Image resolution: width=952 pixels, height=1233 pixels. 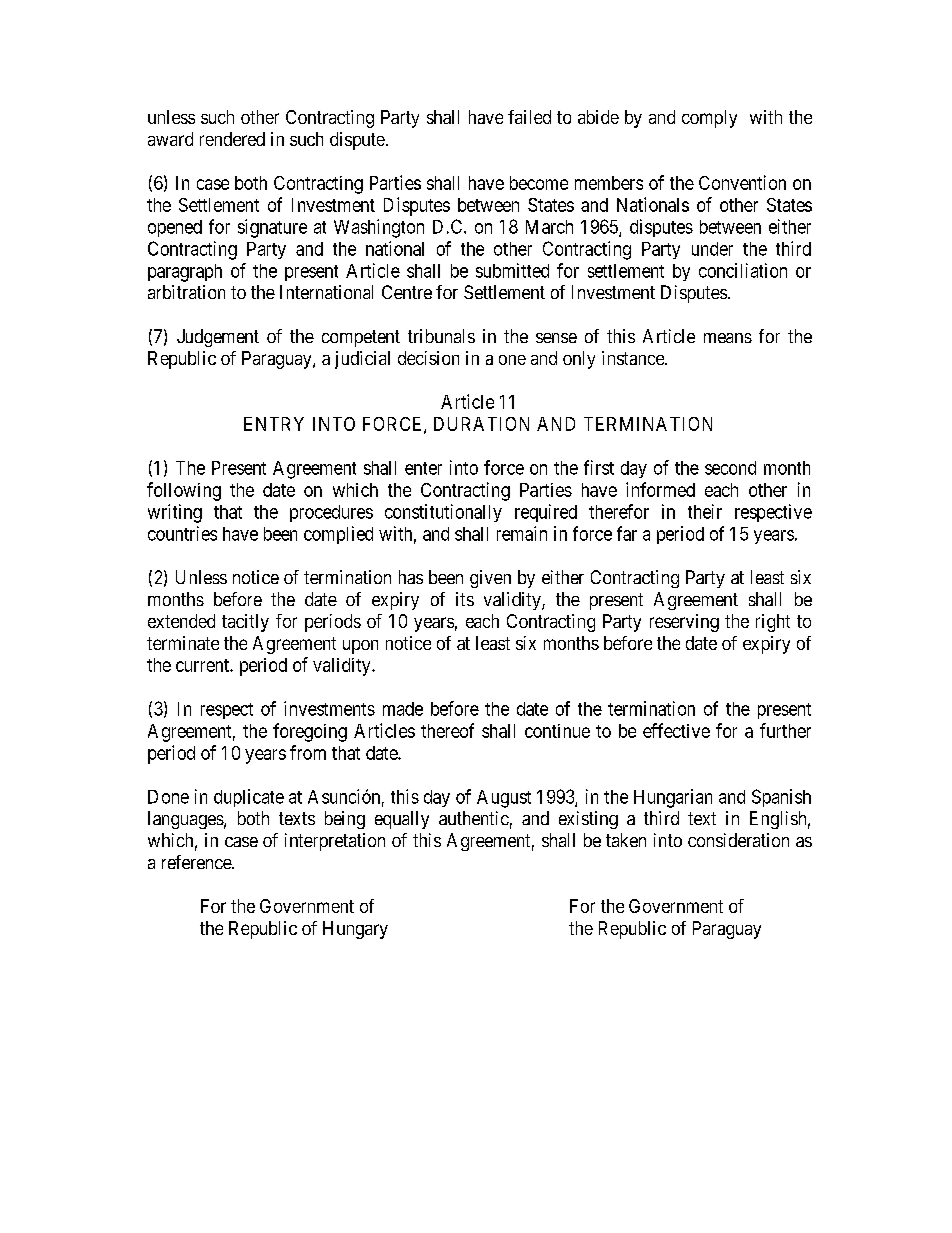 I want to click on rendered, so click(x=232, y=139).
